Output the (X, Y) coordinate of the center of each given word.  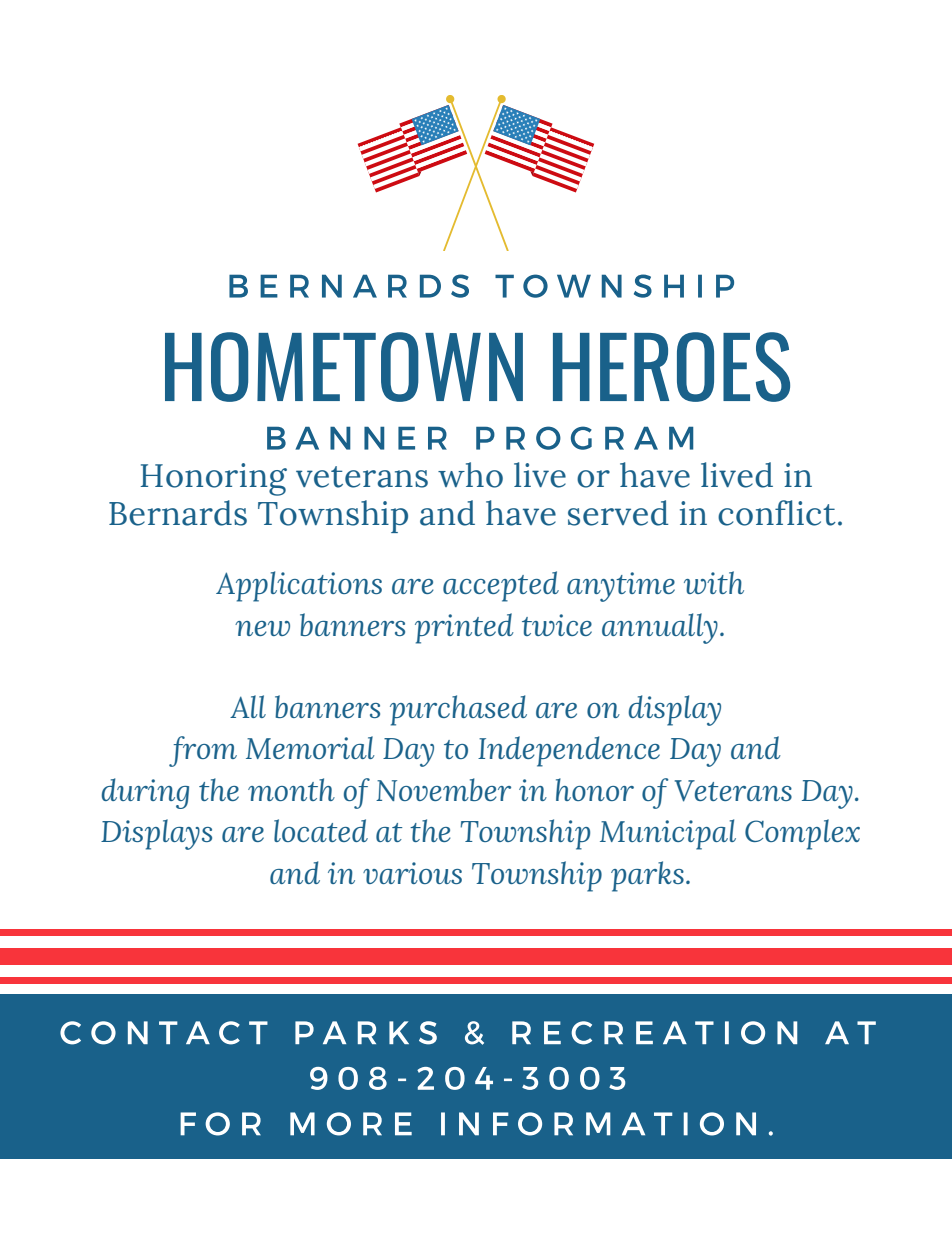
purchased (458, 710)
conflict (777, 513)
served (618, 513)
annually (660, 628)
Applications (299, 586)
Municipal (668, 834)
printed (464, 628)
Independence (569, 751)
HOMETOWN (344, 367)
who (470, 475)
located (321, 830)
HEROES (671, 367)
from (203, 751)
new (262, 628)
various (412, 873)
